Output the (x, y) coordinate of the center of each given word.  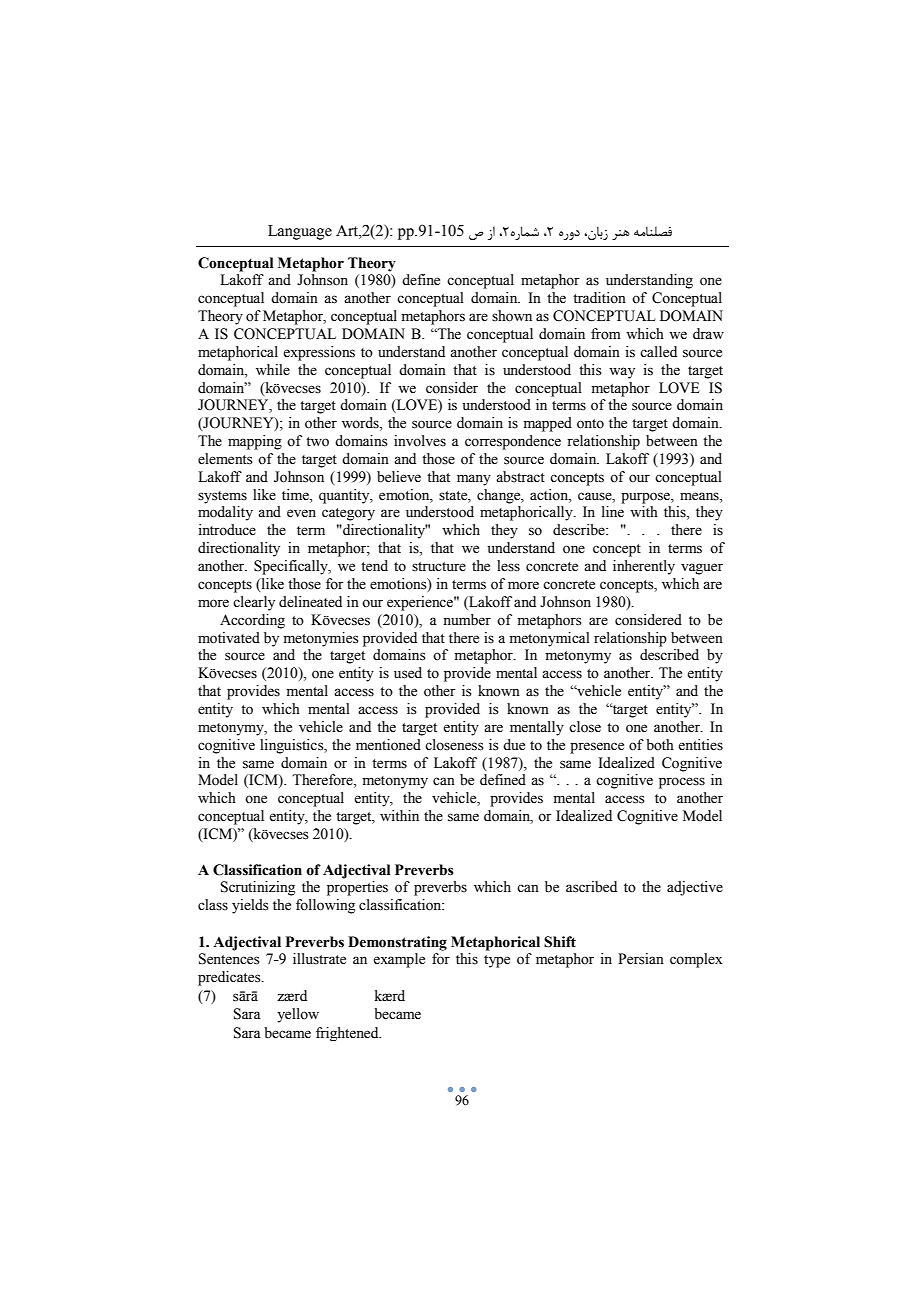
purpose (646, 498)
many (474, 480)
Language (300, 232)
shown (512, 316)
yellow (298, 1015)
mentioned (388, 745)
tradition (599, 298)
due (514, 745)
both (660, 745)
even (301, 513)
